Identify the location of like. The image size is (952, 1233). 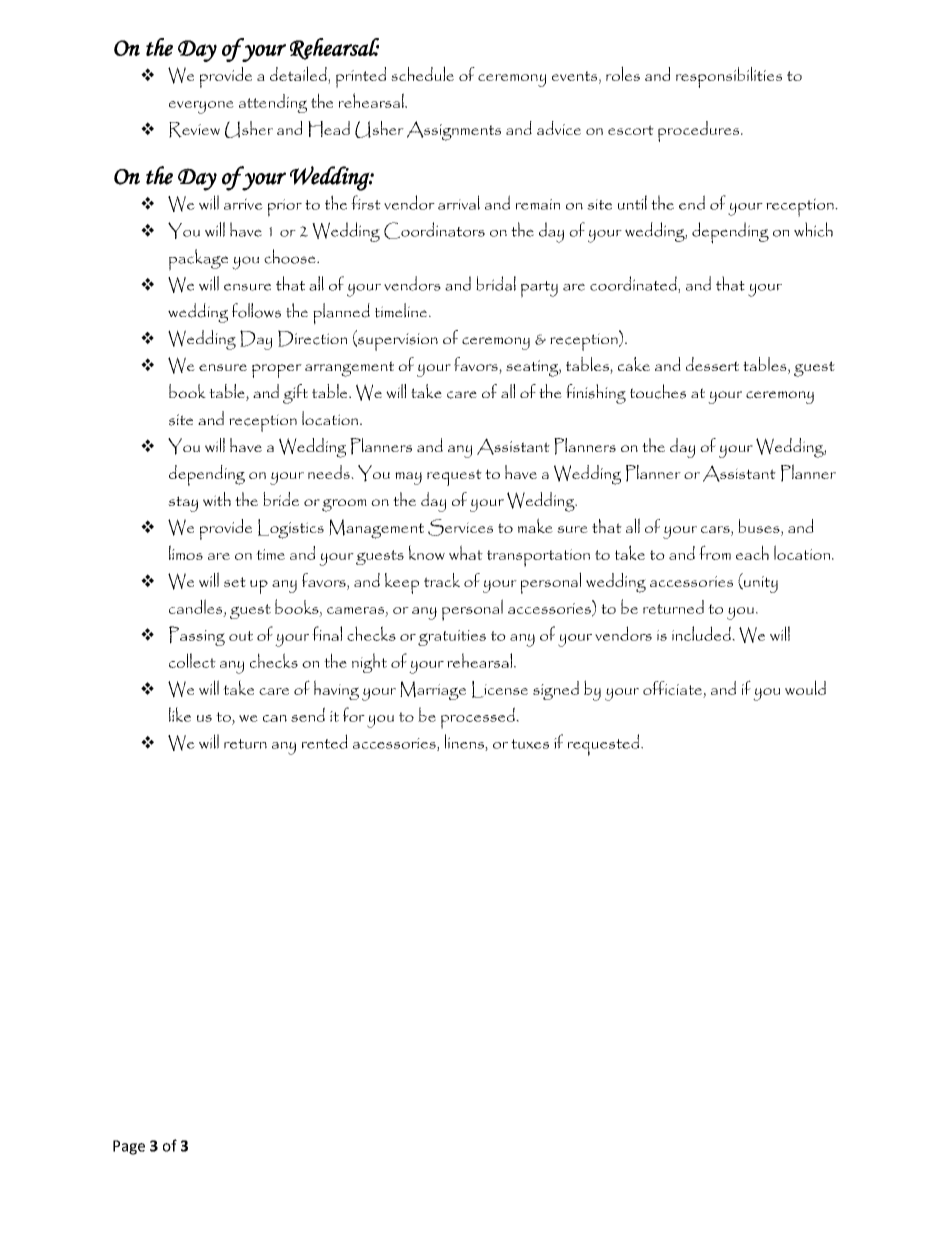
(180, 714).
